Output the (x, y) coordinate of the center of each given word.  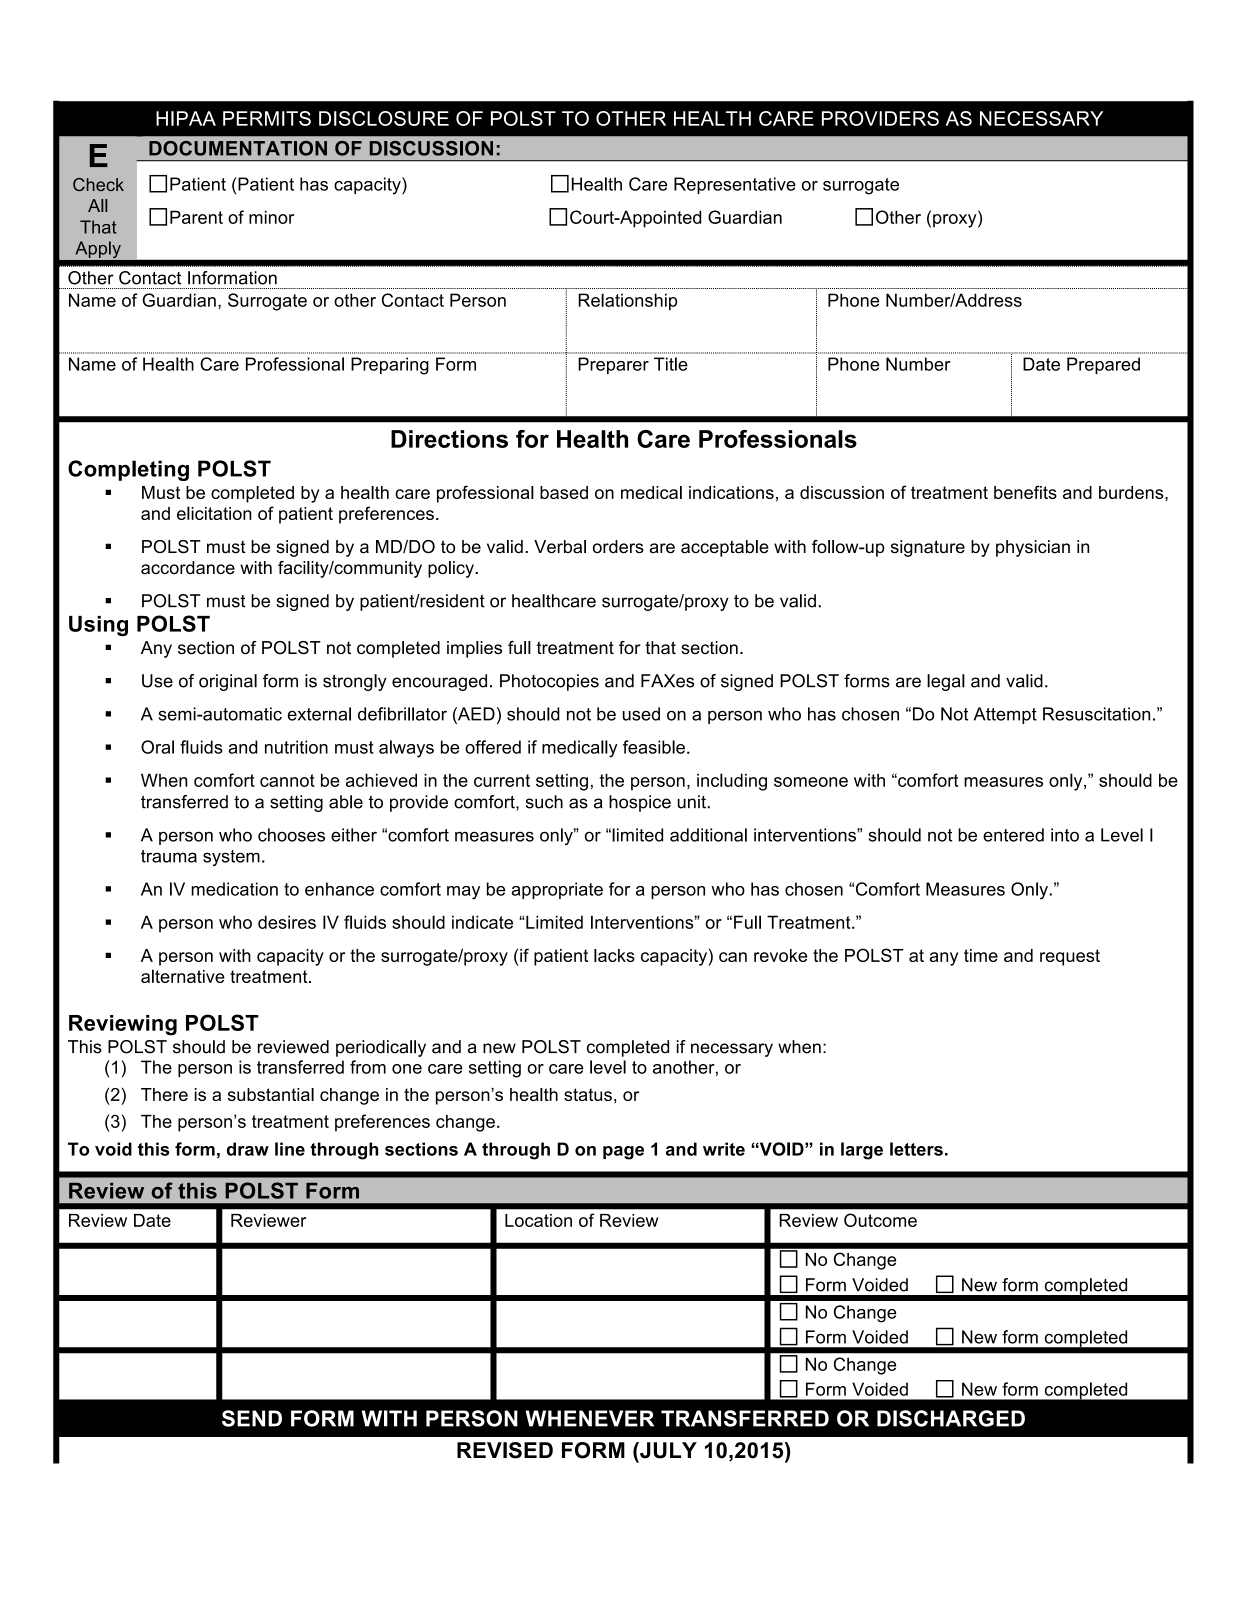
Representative (735, 185)
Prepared (1103, 365)
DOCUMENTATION (238, 148)
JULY (667, 1450)
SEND (252, 1418)
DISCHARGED (951, 1418)
